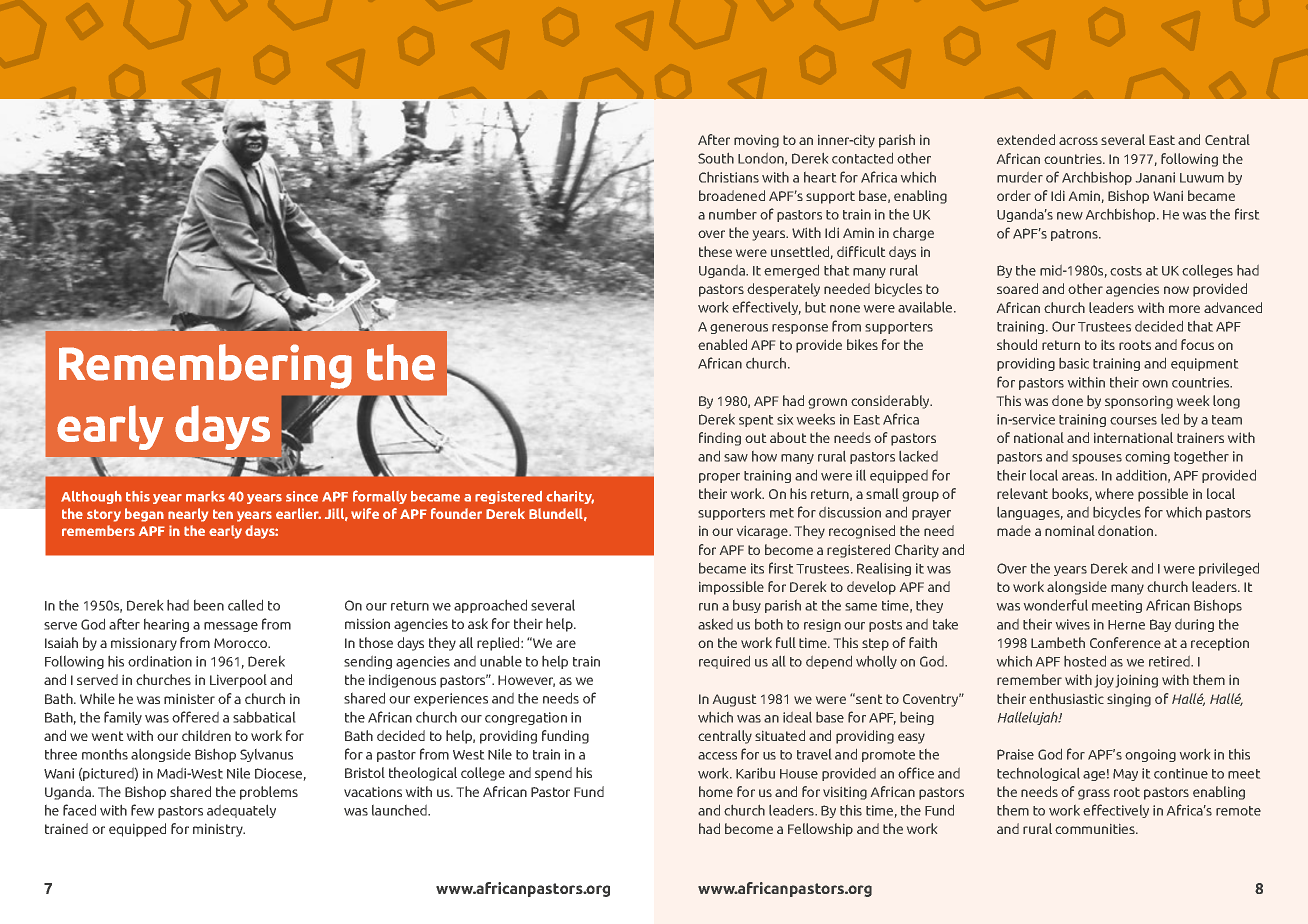  What do you see at coordinates (729, 177) in the screenshot?
I see `Christians` at bounding box center [729, 177].
